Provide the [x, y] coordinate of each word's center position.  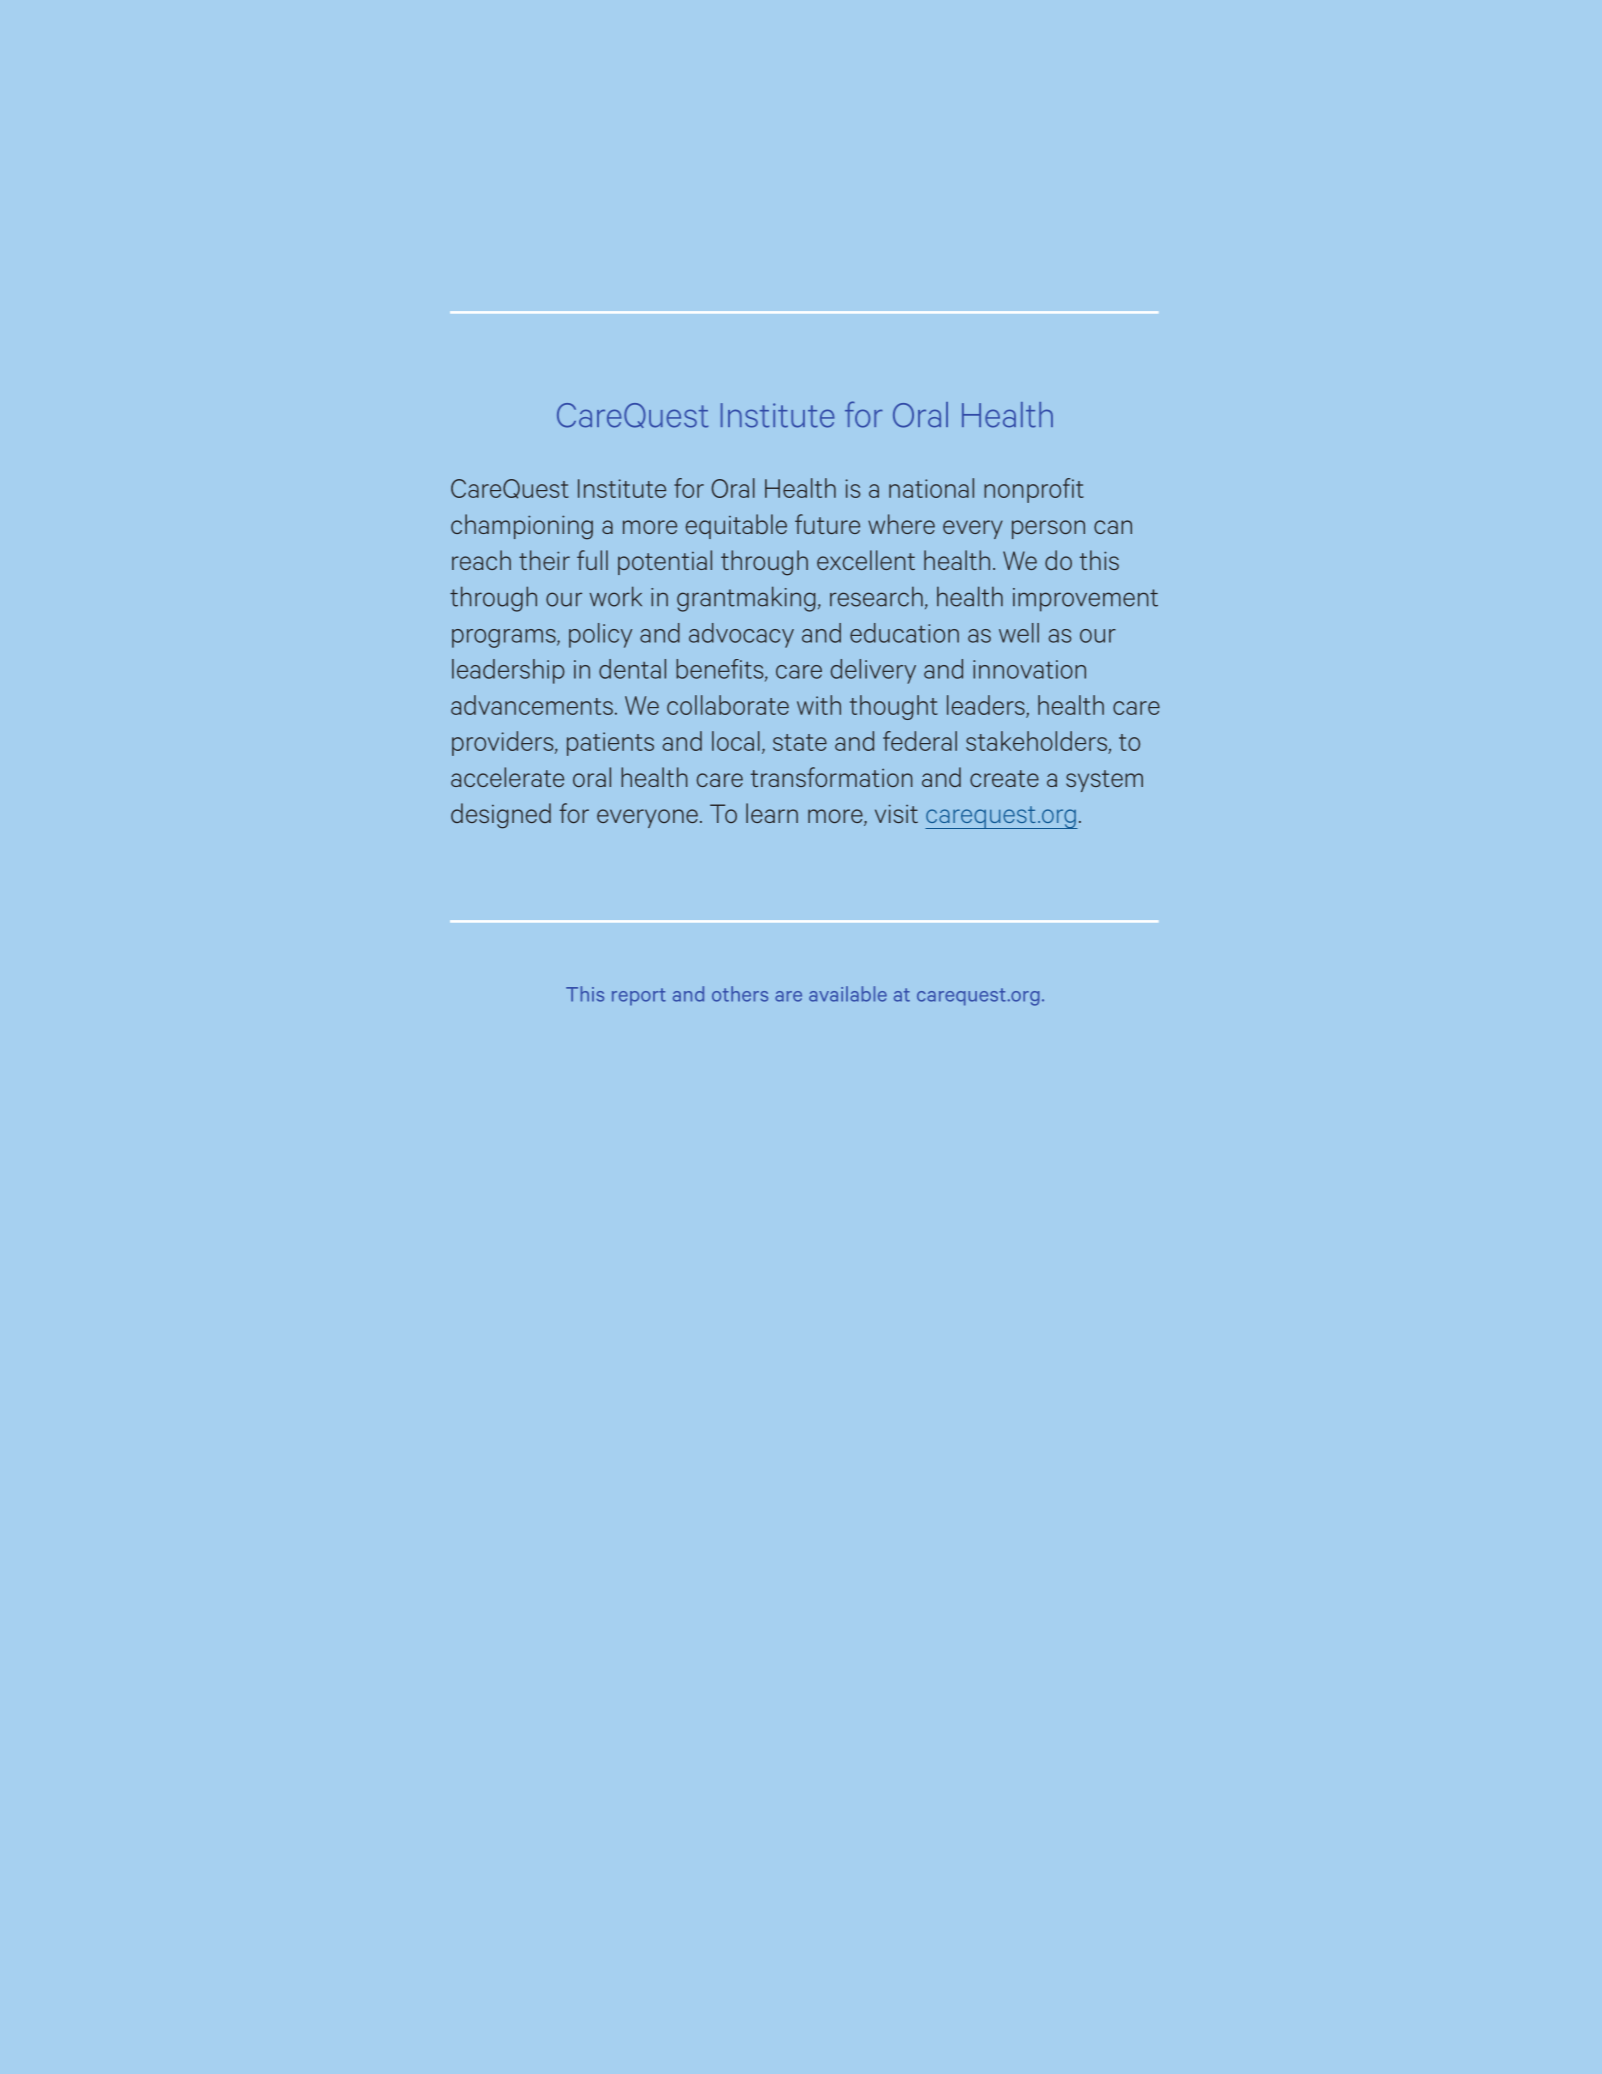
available [848, 994]
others [740, 994]
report [639, 997]
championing [522, 527]
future [827, 524]
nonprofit [1034, 490]
